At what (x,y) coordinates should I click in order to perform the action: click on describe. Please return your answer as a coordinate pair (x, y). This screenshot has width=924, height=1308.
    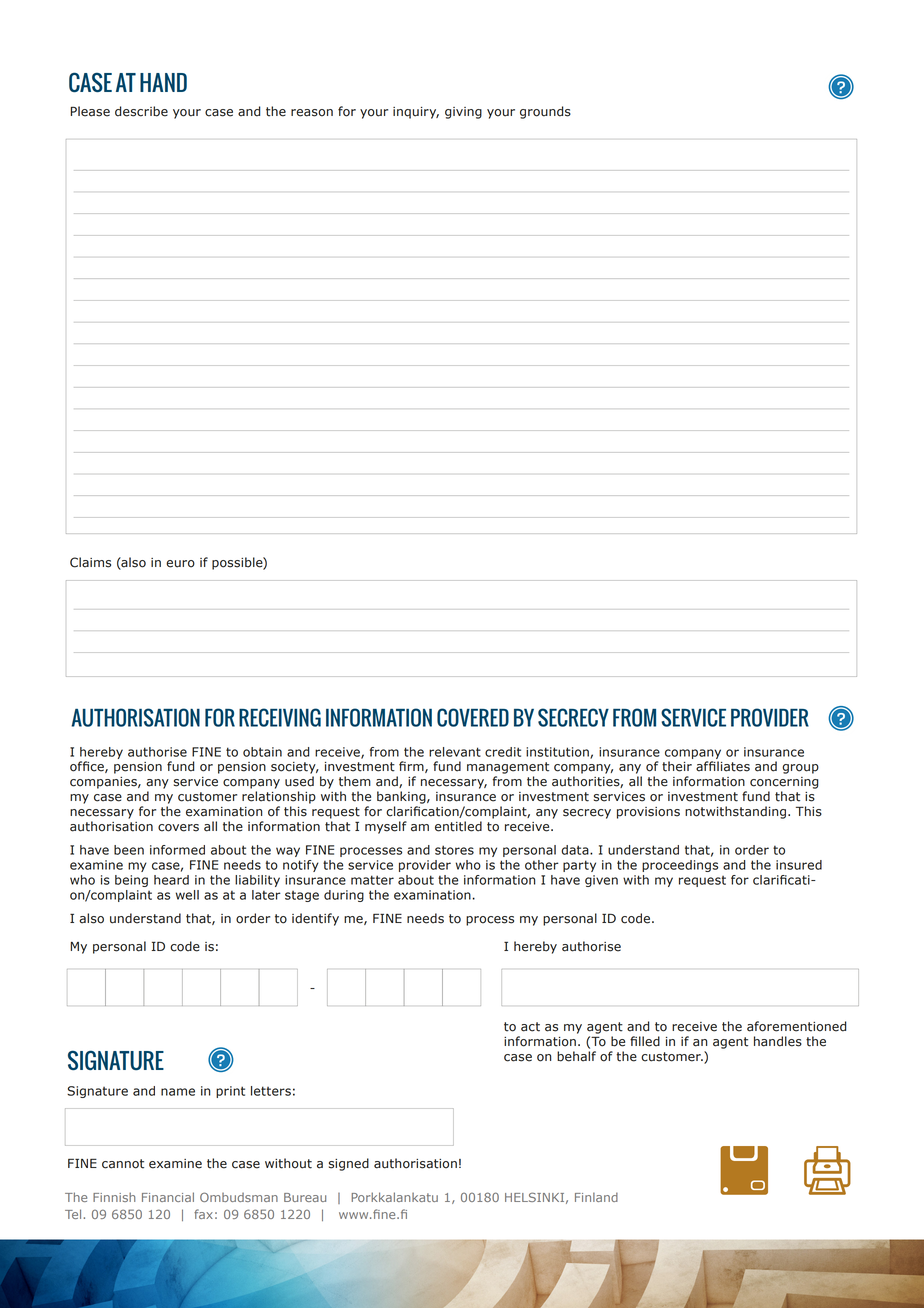
    Looking at the image, I should click on (141, 111).
